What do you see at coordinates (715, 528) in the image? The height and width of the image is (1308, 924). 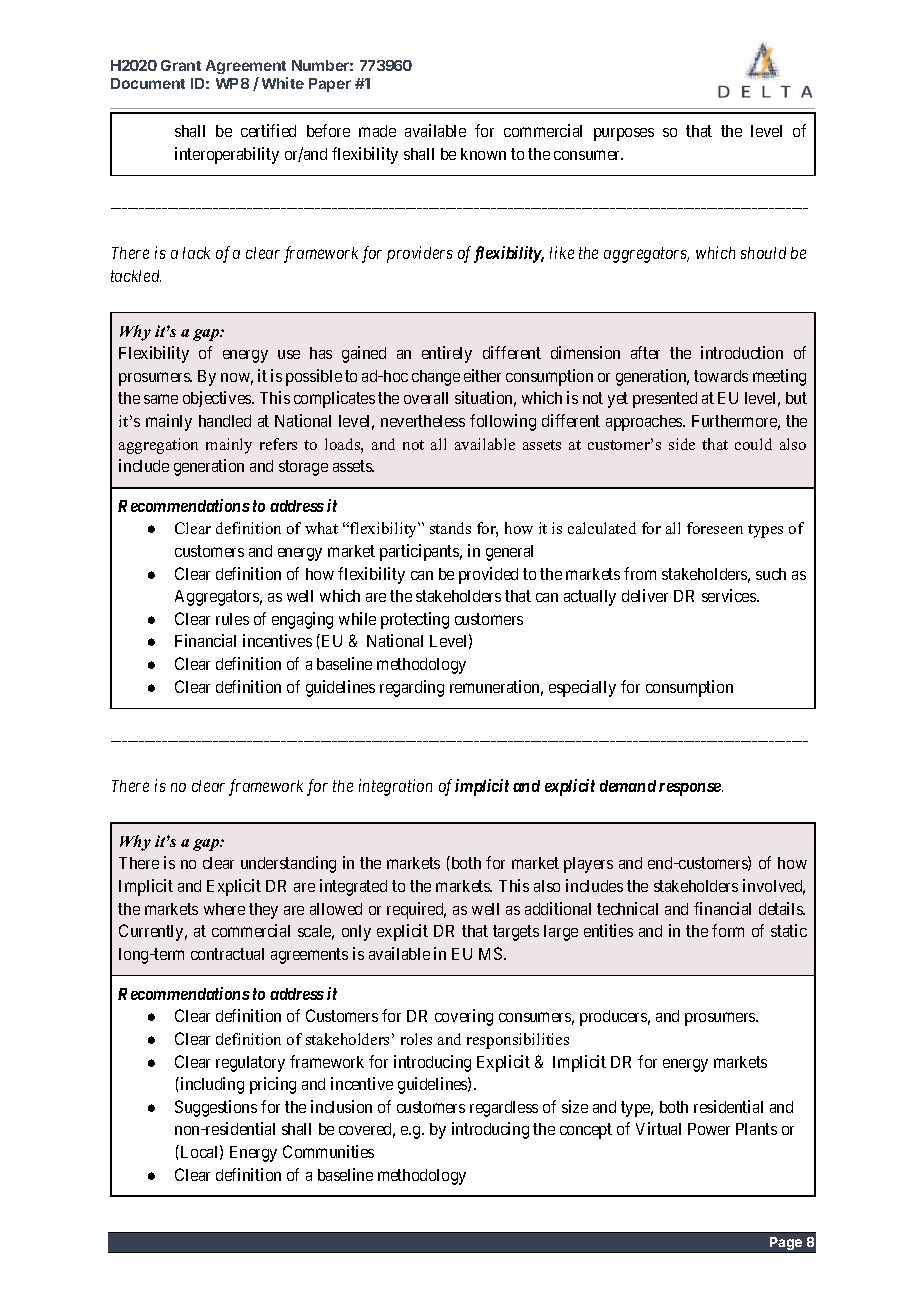 I see `foreseen` at bounding box center [715, 528].
